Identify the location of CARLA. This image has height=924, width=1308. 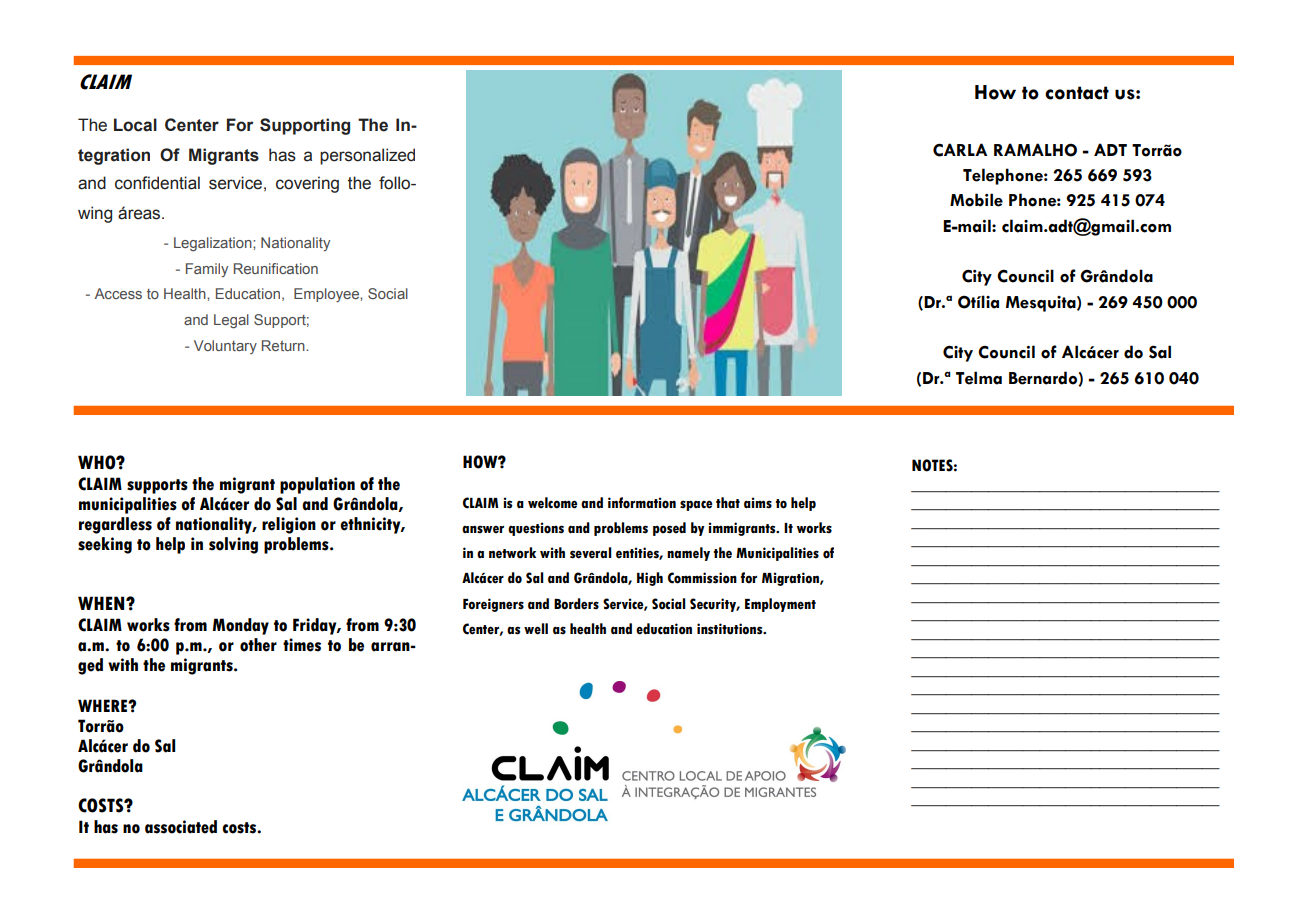
(960, 150).
